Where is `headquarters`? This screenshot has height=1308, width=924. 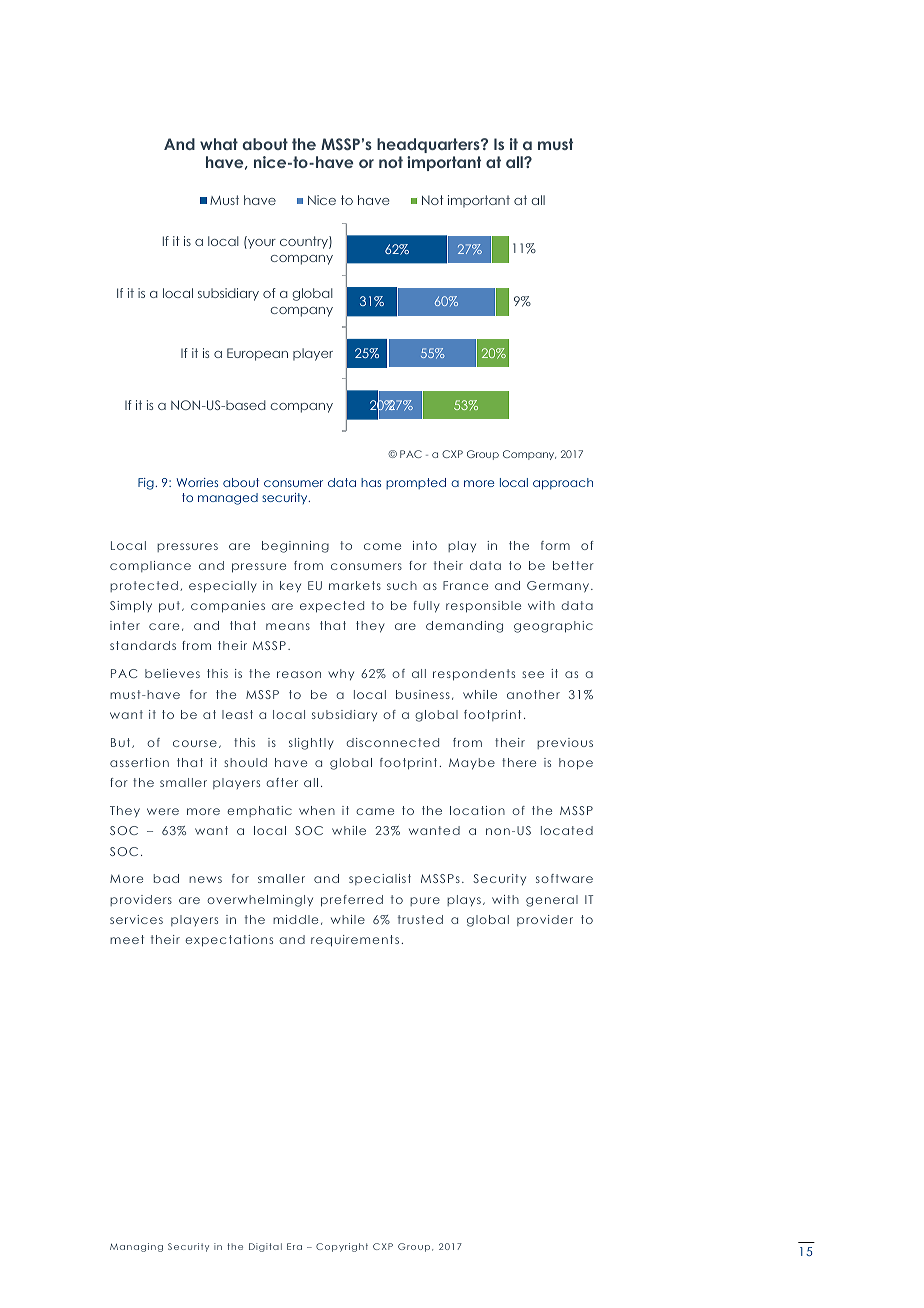
headquarters is located at coordinates (429, 145).
